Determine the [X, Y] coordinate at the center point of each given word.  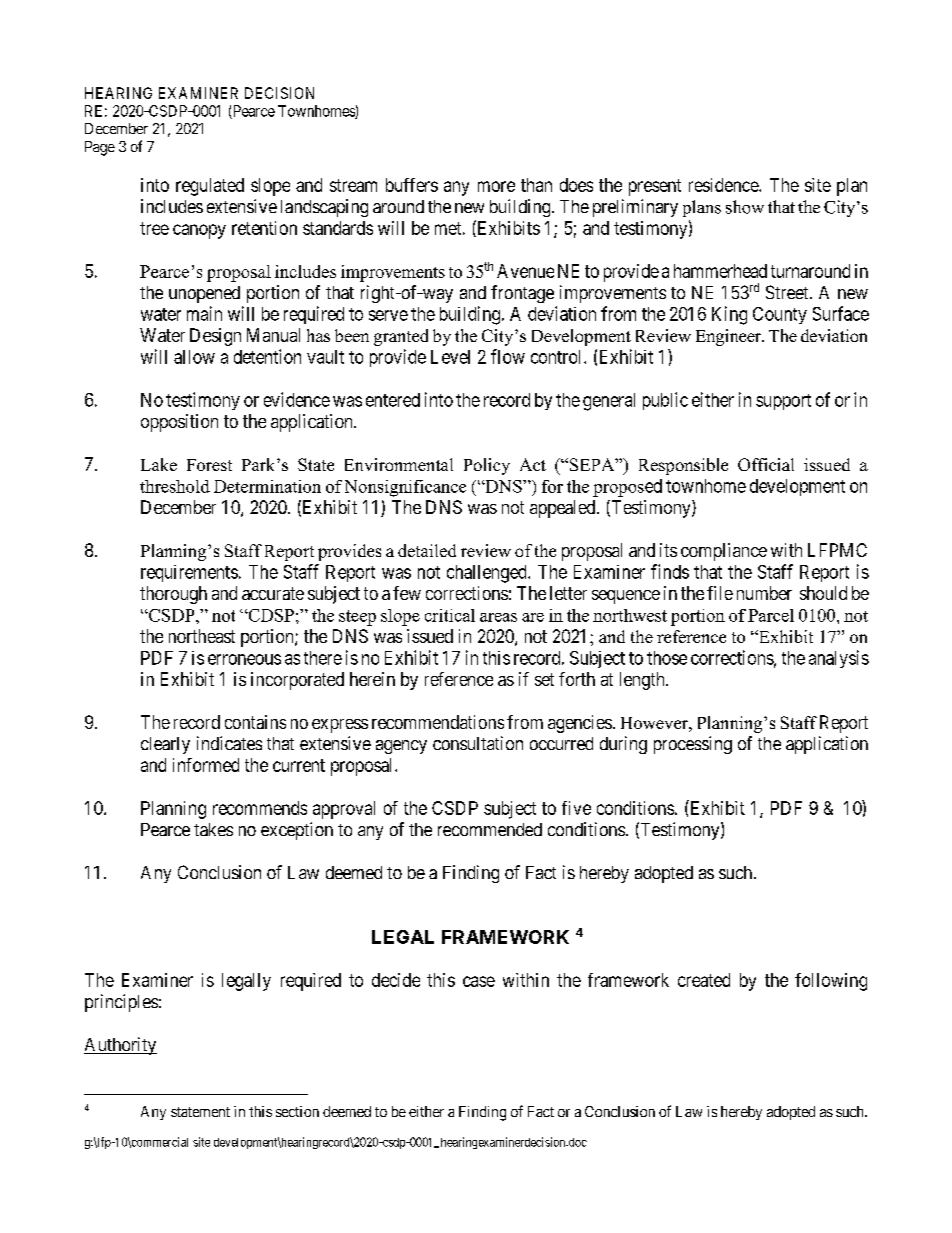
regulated [210, 187]
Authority [120, 1046]
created [704, 980]
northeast [202, 636]
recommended [490, 829]
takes [213, 829]
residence [724, 185]
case [479, 981]
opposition [179, 423]
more [496, 186]
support [783, 402]
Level [450, 357]
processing [693, 745]
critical [450, 615]
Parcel [771, 615]
